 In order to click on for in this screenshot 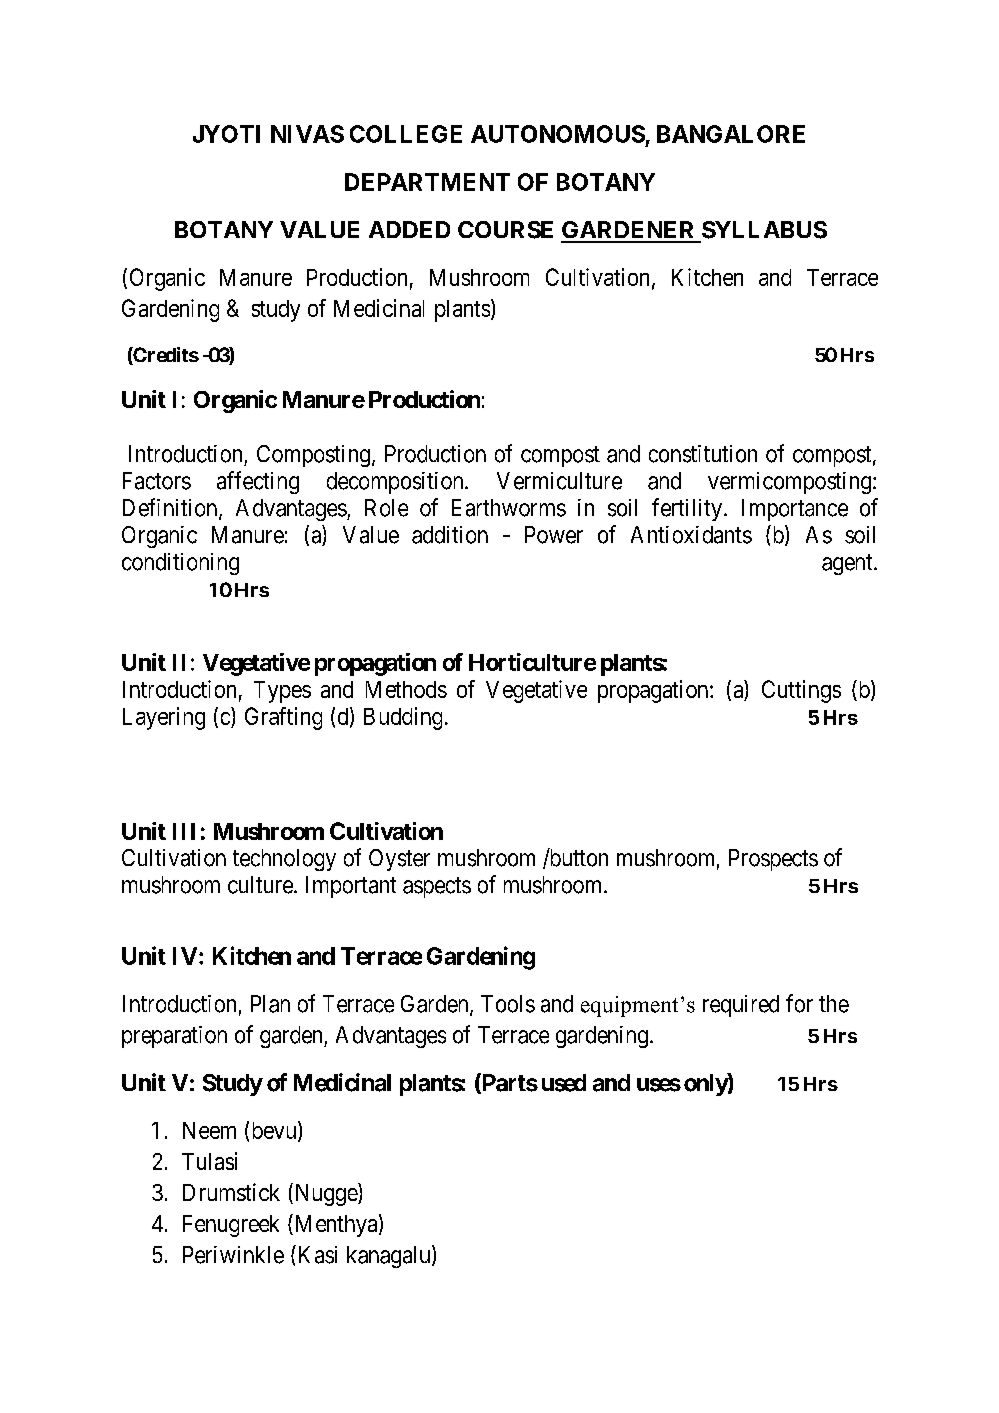, I will do `click(799, 1003)`.
